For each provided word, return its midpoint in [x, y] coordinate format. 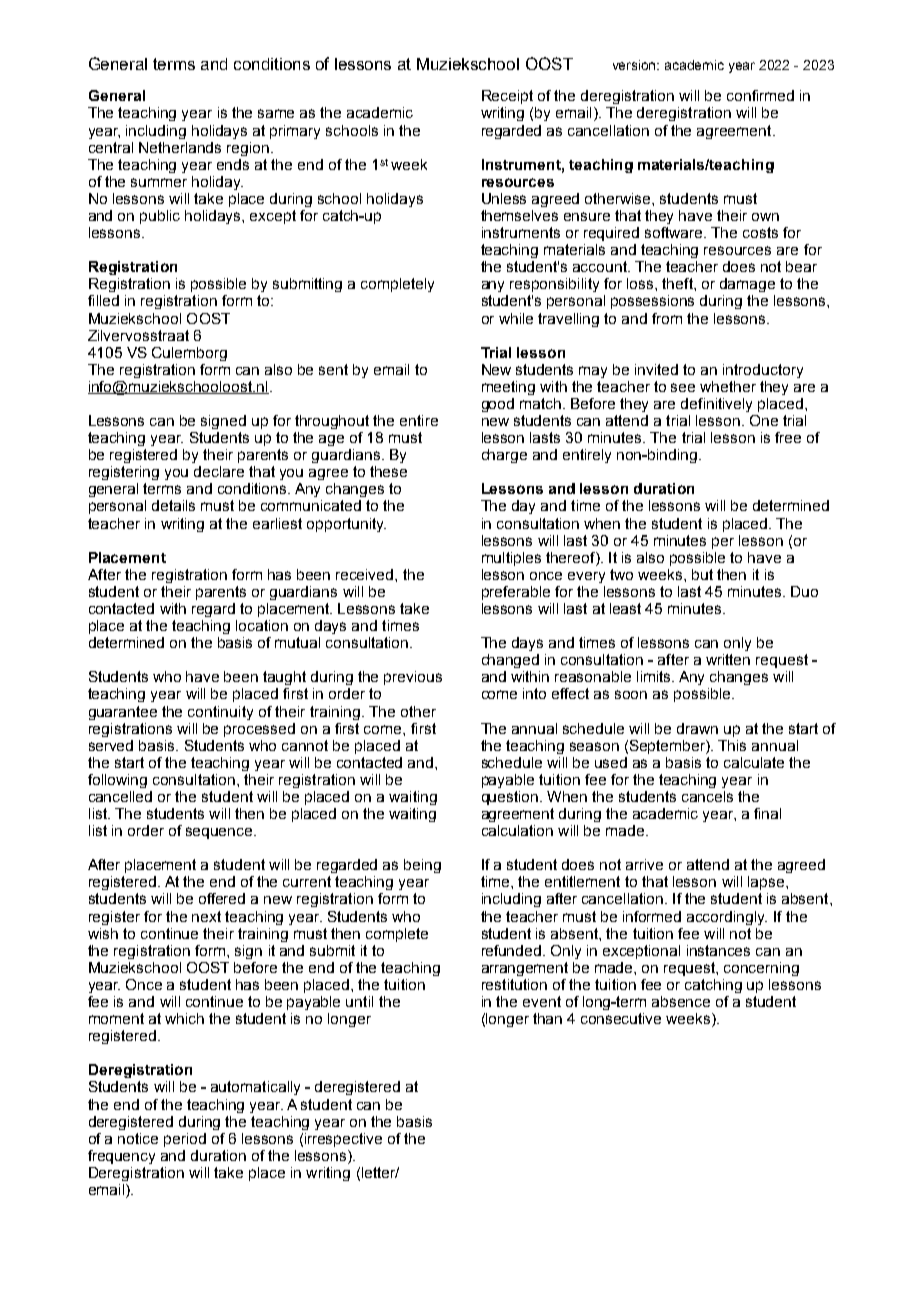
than [547, 1018]
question [511, 798]
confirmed [760, 95]
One [764, 420]
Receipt [507, 97]
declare [219, 471]
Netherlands [180, 147]
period [185, 1140]
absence [681, 1001]
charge [504, 456]
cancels [707, 796]
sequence [220, 833]
